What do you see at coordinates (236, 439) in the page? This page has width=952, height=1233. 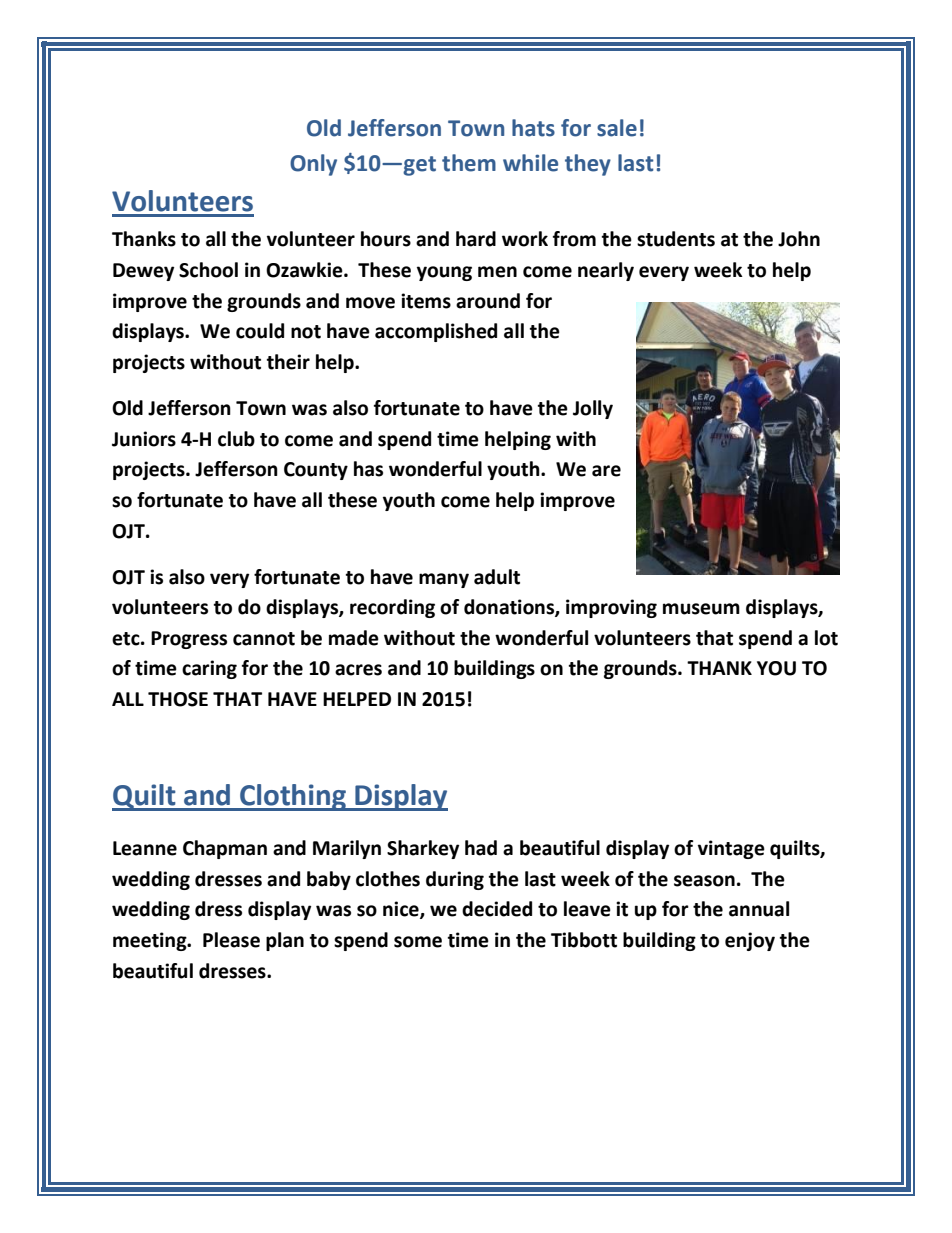 I see `club` at bounding box center [236, 439].
